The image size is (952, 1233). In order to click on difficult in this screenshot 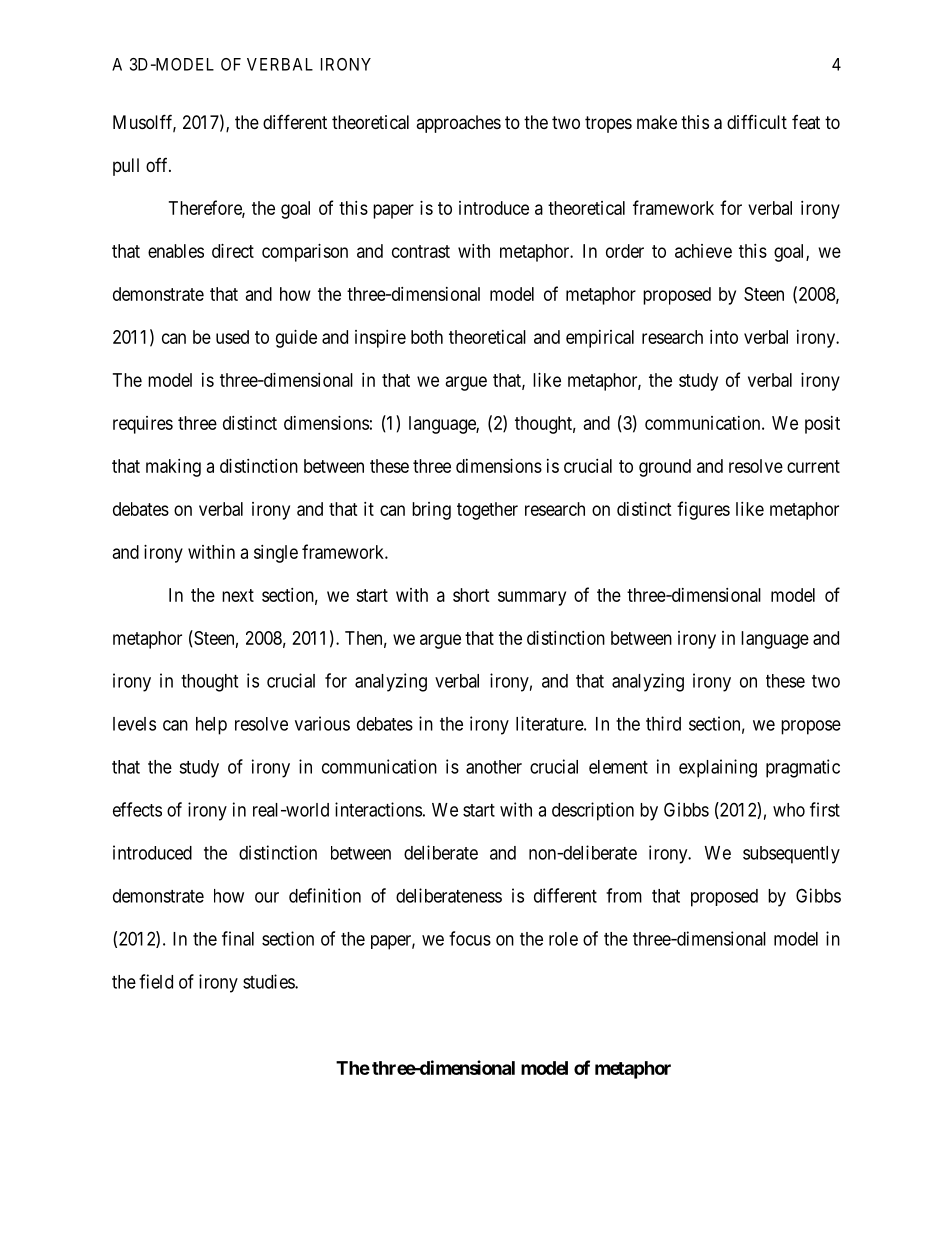, I will do `click(757, 122)`.
